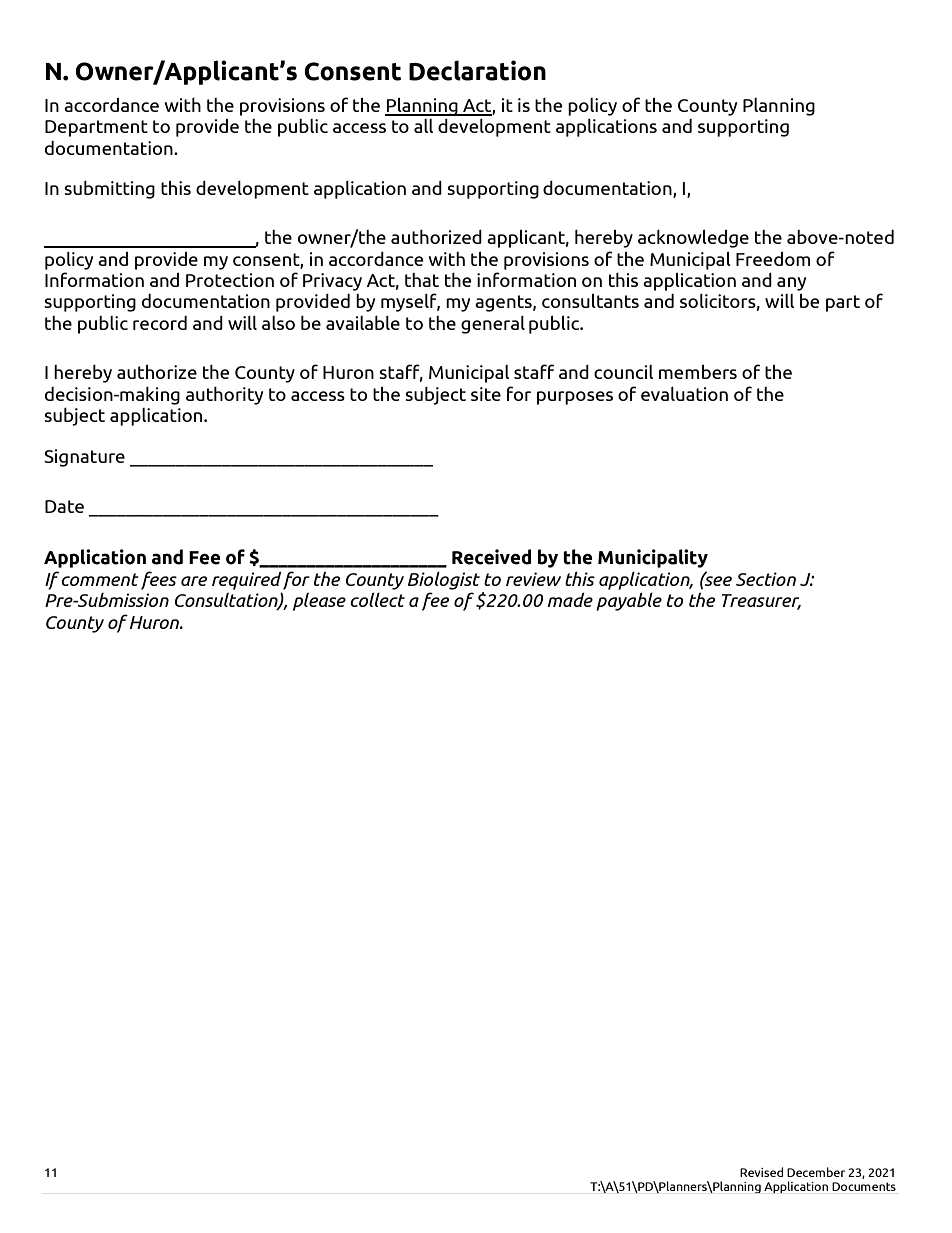 The width and height of the document is (952, 1233). What do you see at coordinates (693, 239) in the document?
I see `acknowledge` at bounding box center [693, 239].
